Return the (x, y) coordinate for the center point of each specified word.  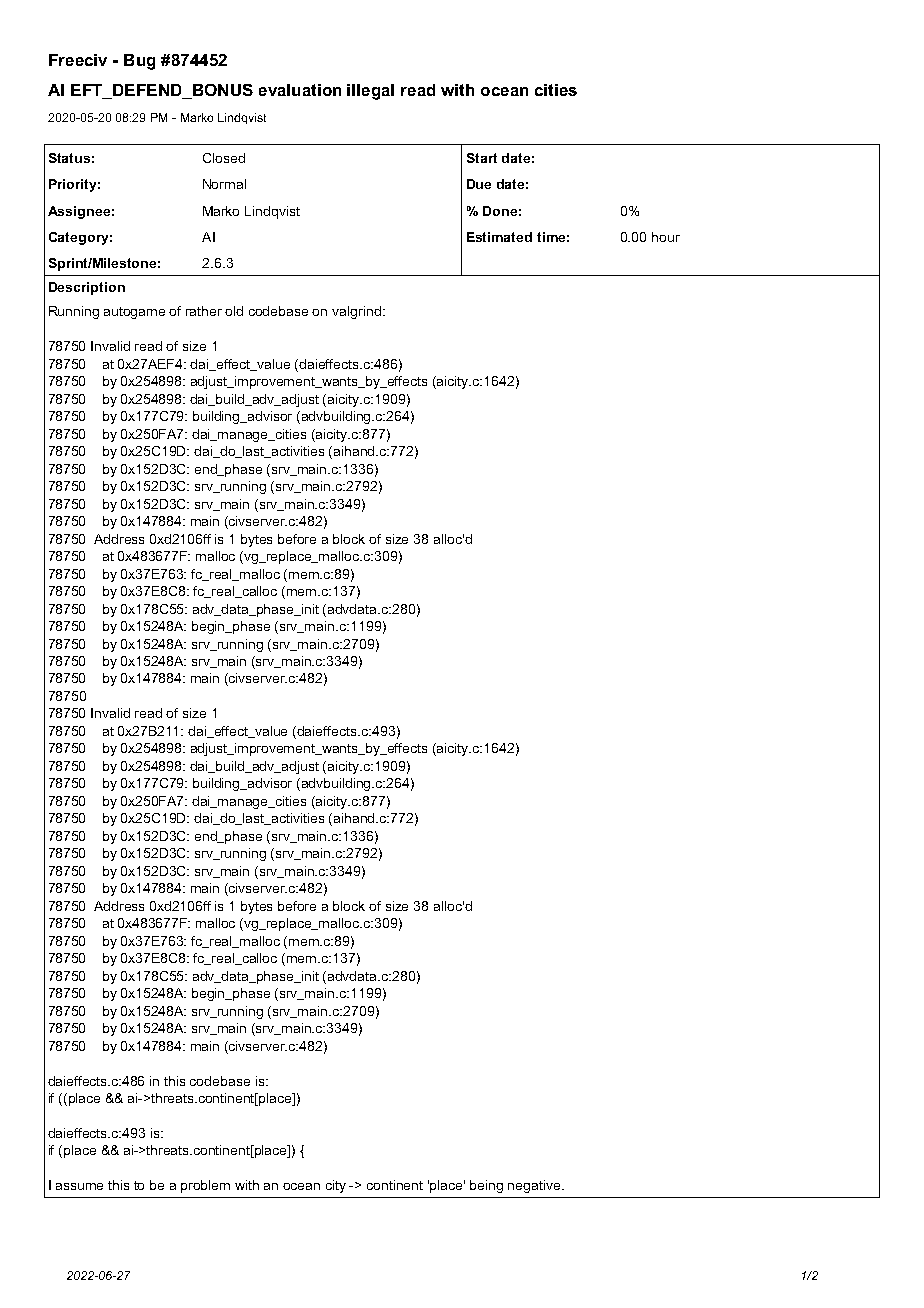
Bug (139, 62)
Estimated (499, 237)
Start (482, 158)
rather (204, 311)
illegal (370, 92)
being (486, 1186)
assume (79, 1186)
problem (205, 1186)
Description (87, 288)
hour (666, 237)
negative (535, 1186)
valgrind (356, 312)
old (234, 311)
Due (479, 184)
